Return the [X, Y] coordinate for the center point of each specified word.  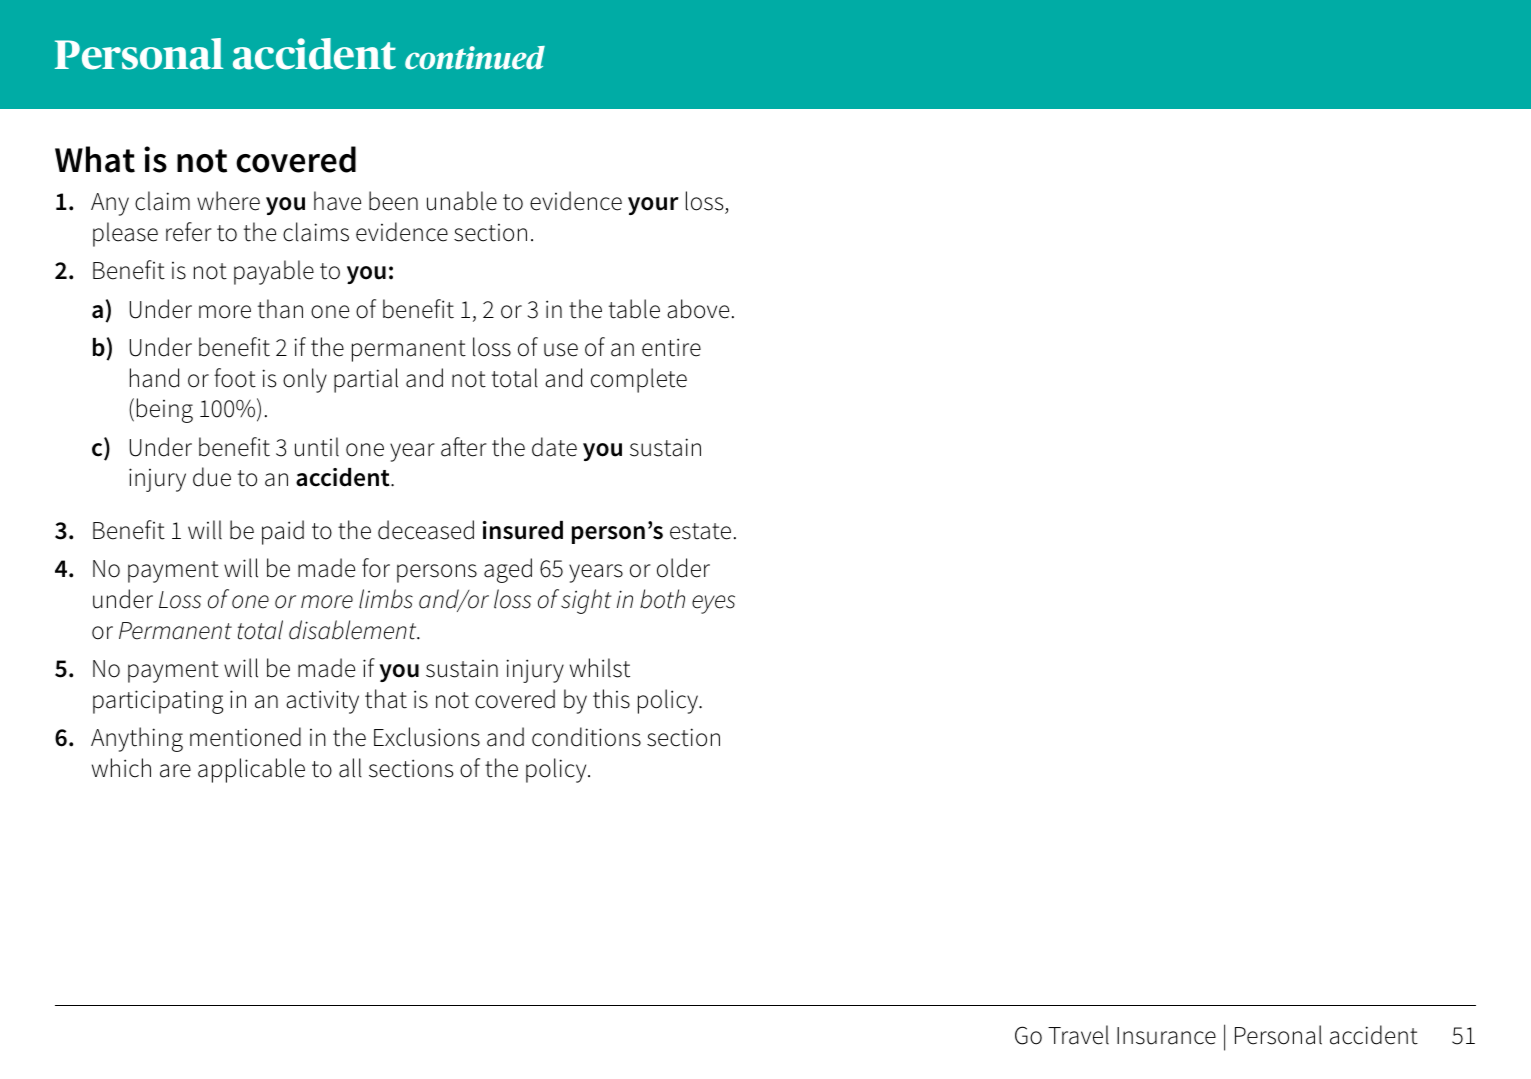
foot [235, 378]
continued [475, 58]
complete [639, 380]
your [653, 206]
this [611, 699]
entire [671, 347]
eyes [713, 604]
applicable [251, 770]
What [95, 159]
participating [158, 702]
